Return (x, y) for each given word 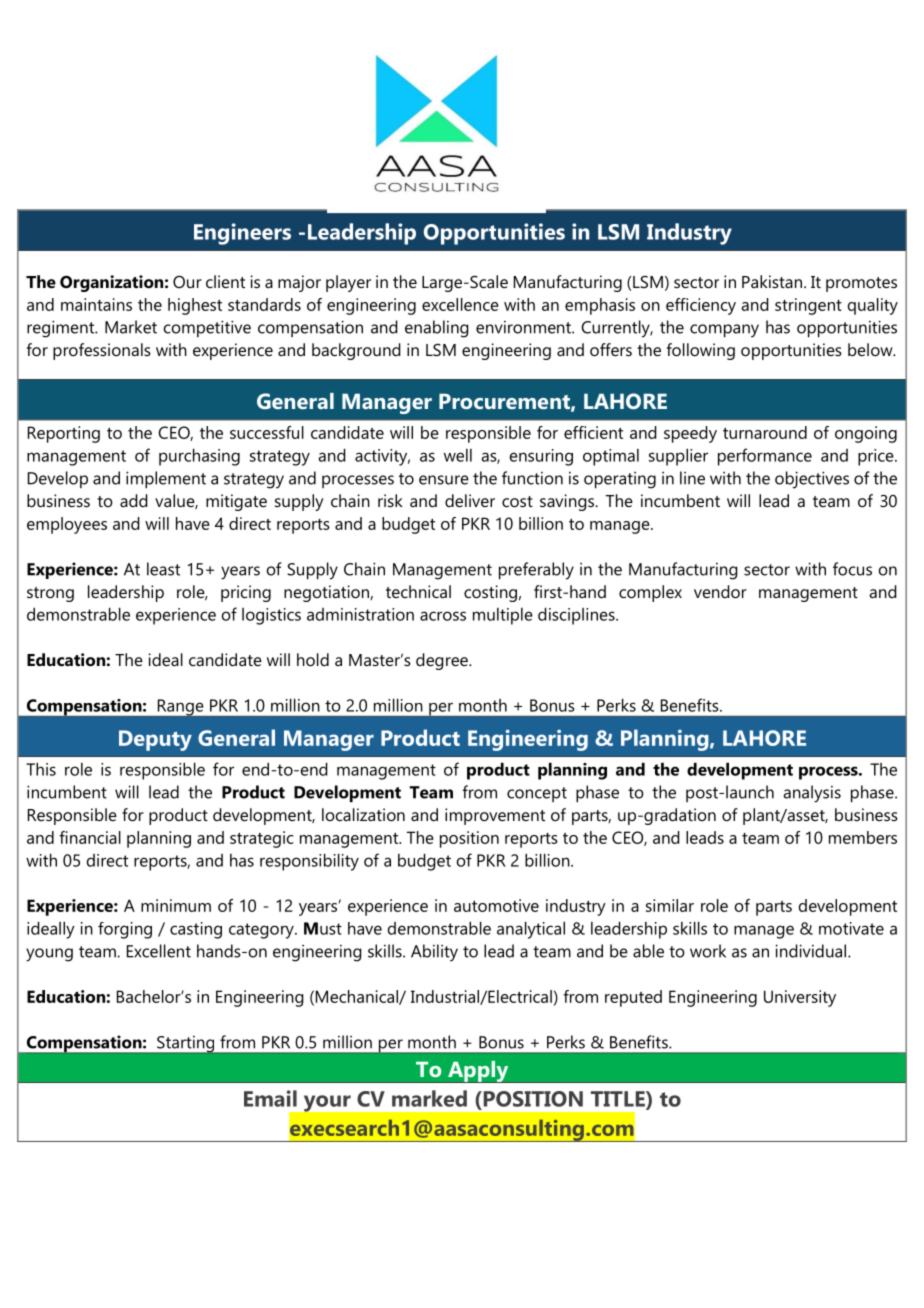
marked (429, 1098)
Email (270, 1098)
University (800, 998)
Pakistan (772, 281)
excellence (460, 304)
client (225, 281)
